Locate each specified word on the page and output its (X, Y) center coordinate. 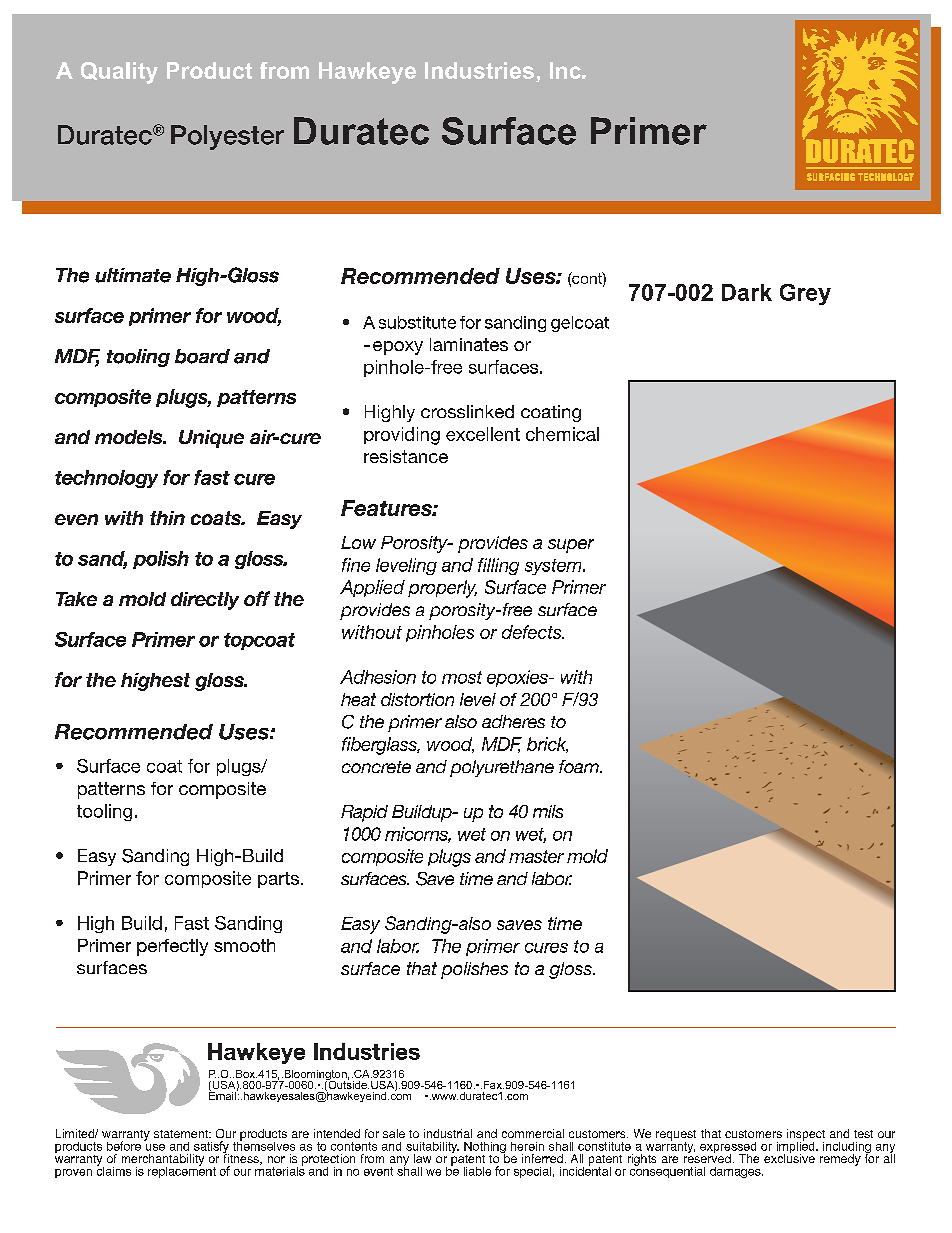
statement (182, 1134)
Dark (747, 292)
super (571, 546)
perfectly (172, 947)
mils (548, 811)
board (202, 356)
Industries (479, 70)
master (536, 856)
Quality (119, 73)
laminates (469, 344)
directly (205, 601)
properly (442, 589)
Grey (805, 294)
